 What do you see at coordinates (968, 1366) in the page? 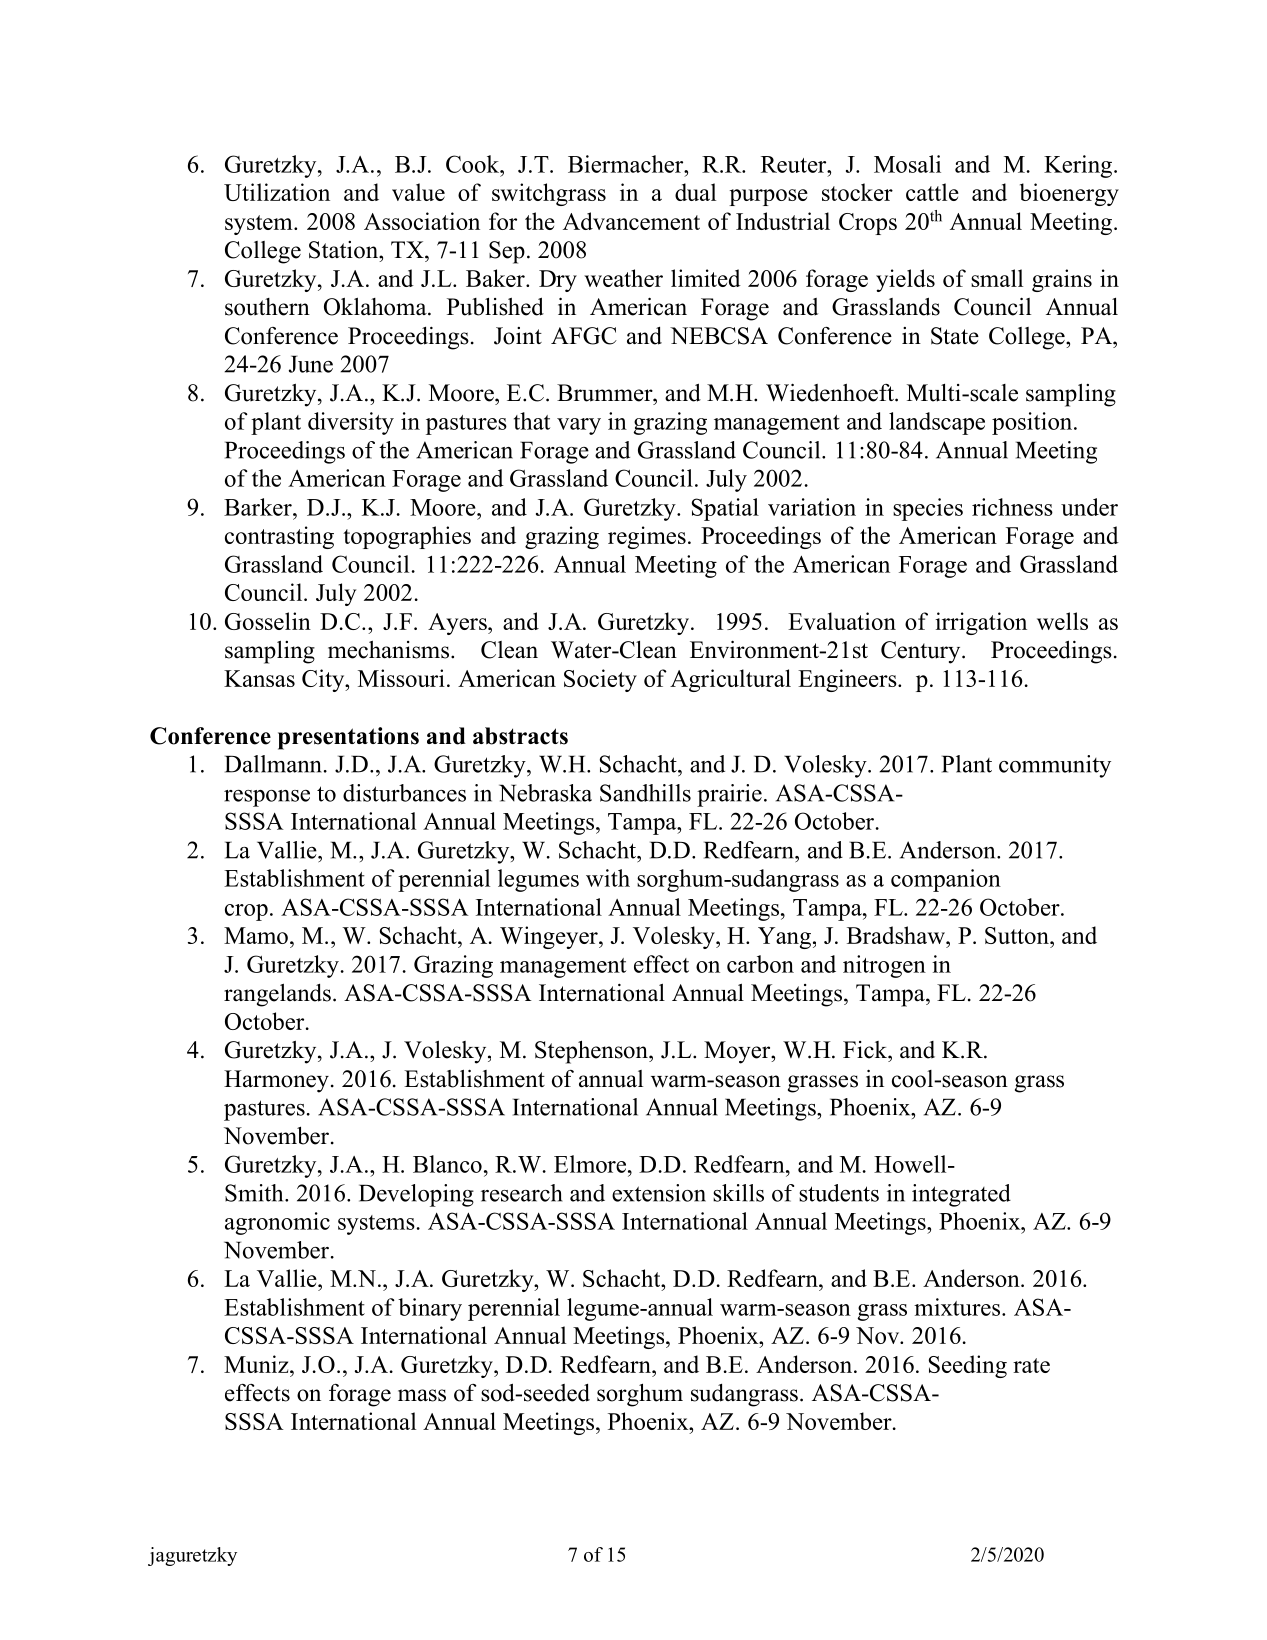
I see `Seeding` at bounding box center [968, 1366].
